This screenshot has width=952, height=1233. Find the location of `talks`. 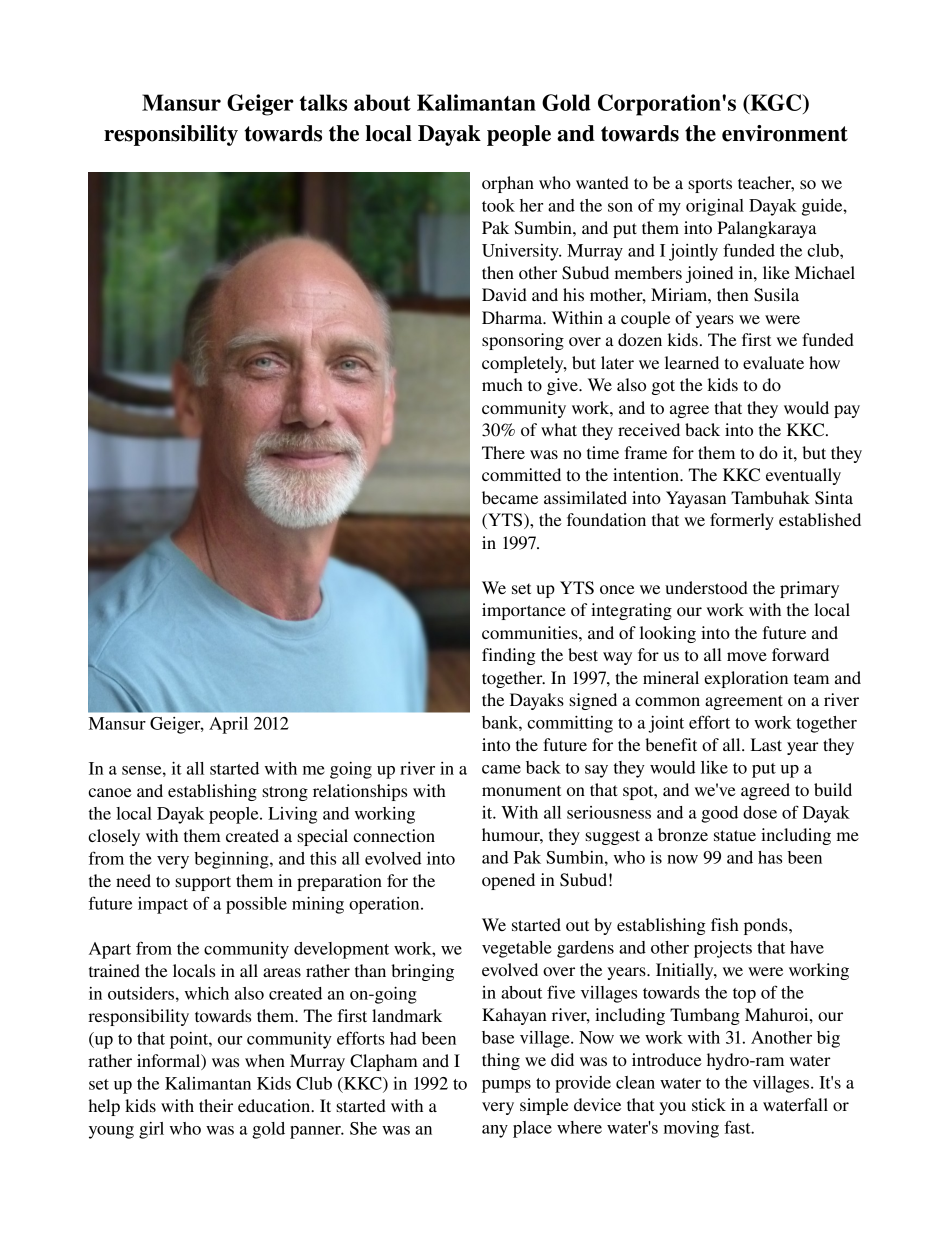

talks is located at coordinates (323, 102).
